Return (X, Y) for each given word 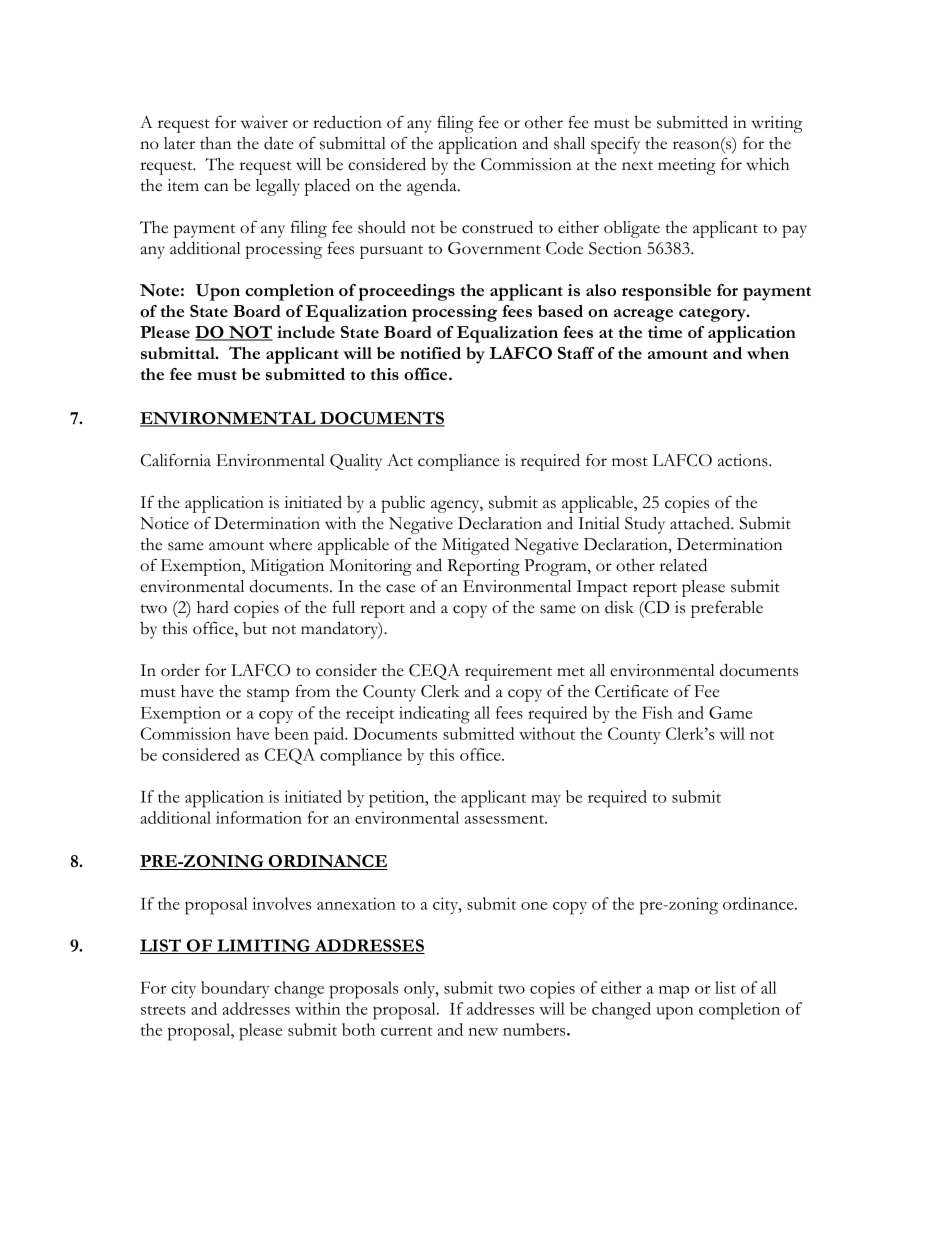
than (215, 143)
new (483, 1032)
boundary (235, 989)
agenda (433, 187)
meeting (687, 166)
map (674, 992)
